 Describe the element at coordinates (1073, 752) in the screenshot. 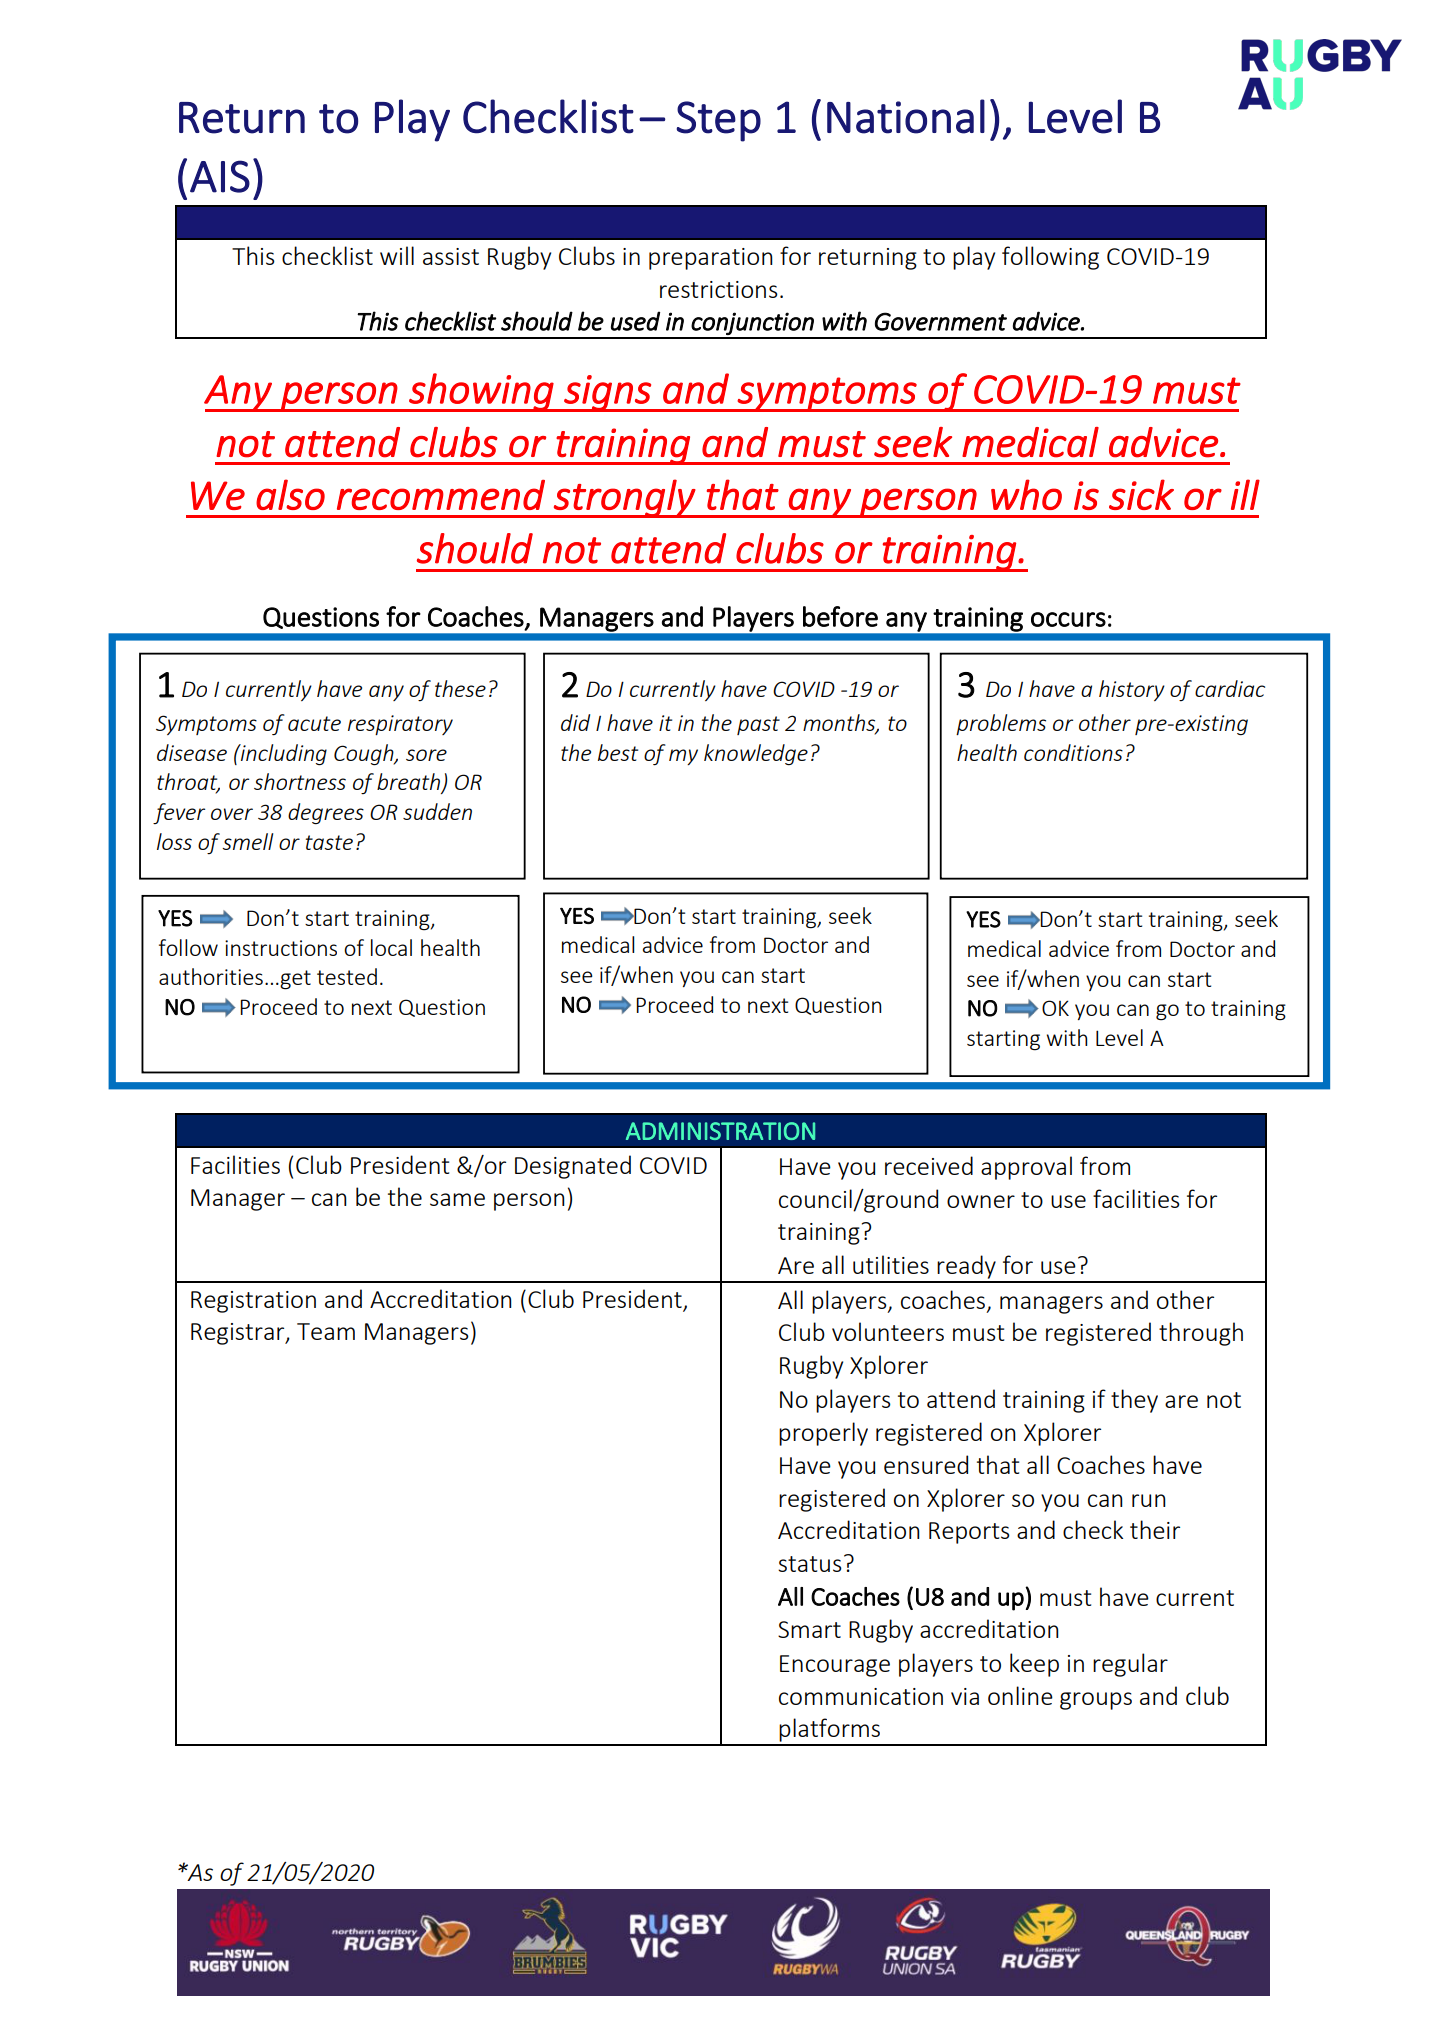

I see `conditions` at that location.
